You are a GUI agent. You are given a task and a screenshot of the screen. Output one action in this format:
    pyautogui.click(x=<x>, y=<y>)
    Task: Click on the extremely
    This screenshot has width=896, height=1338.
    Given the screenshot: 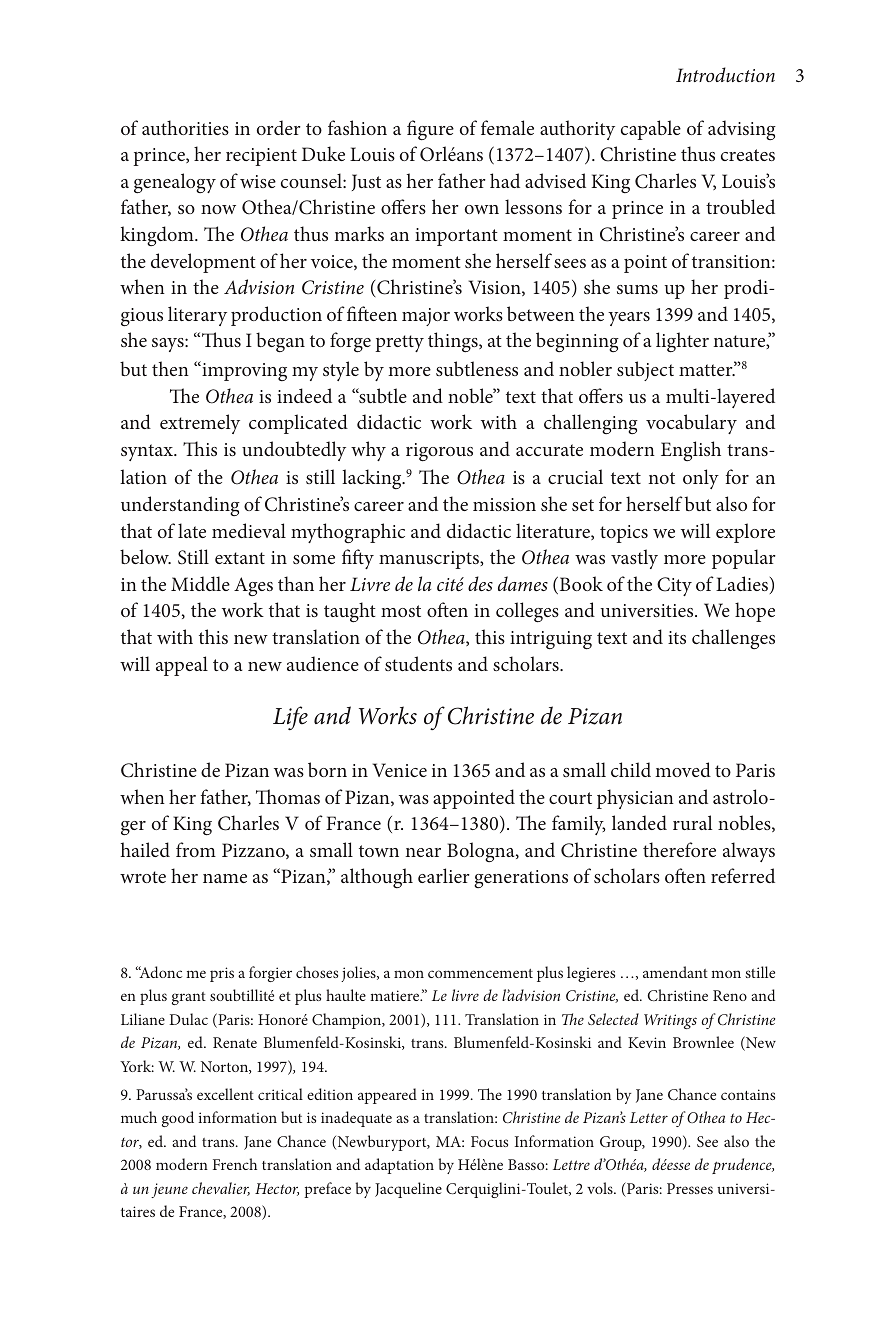 What is the action you would take?
    pyautogui.click(x=200, y=424)
